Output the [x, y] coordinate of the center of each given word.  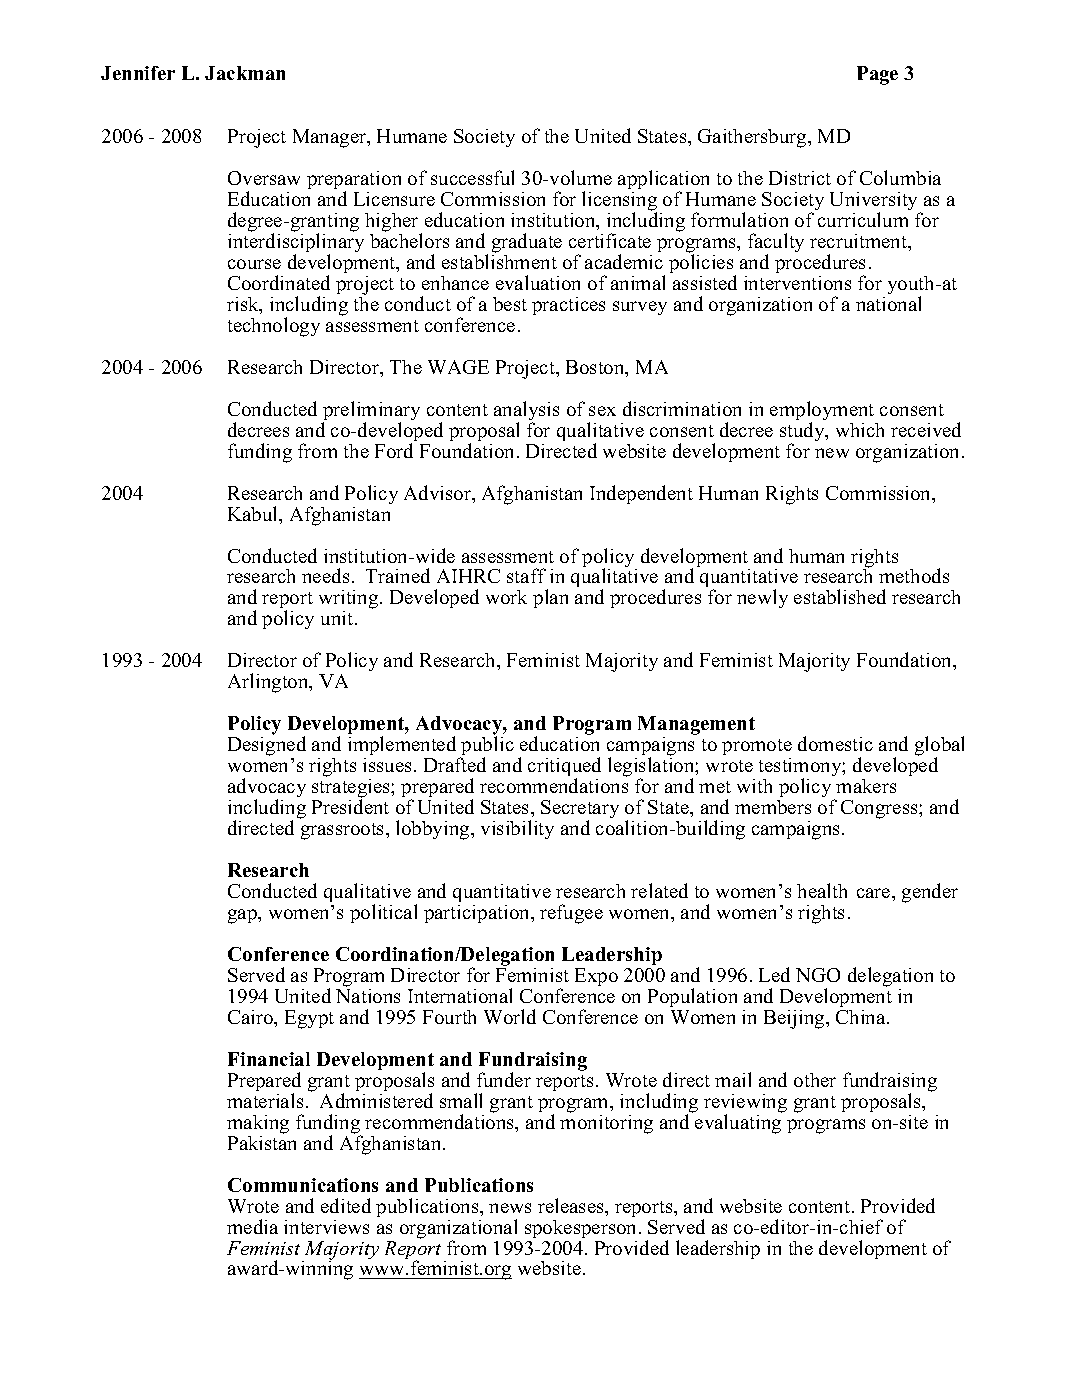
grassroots [344, 831]
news [510, 1208]
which [860, 430]
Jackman [245, 73]
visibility [517, 829]
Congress [880, 809]
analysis [526, 412]
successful [472, 177]
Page [877, 75]
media [252, 1226]
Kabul [254, 515]
